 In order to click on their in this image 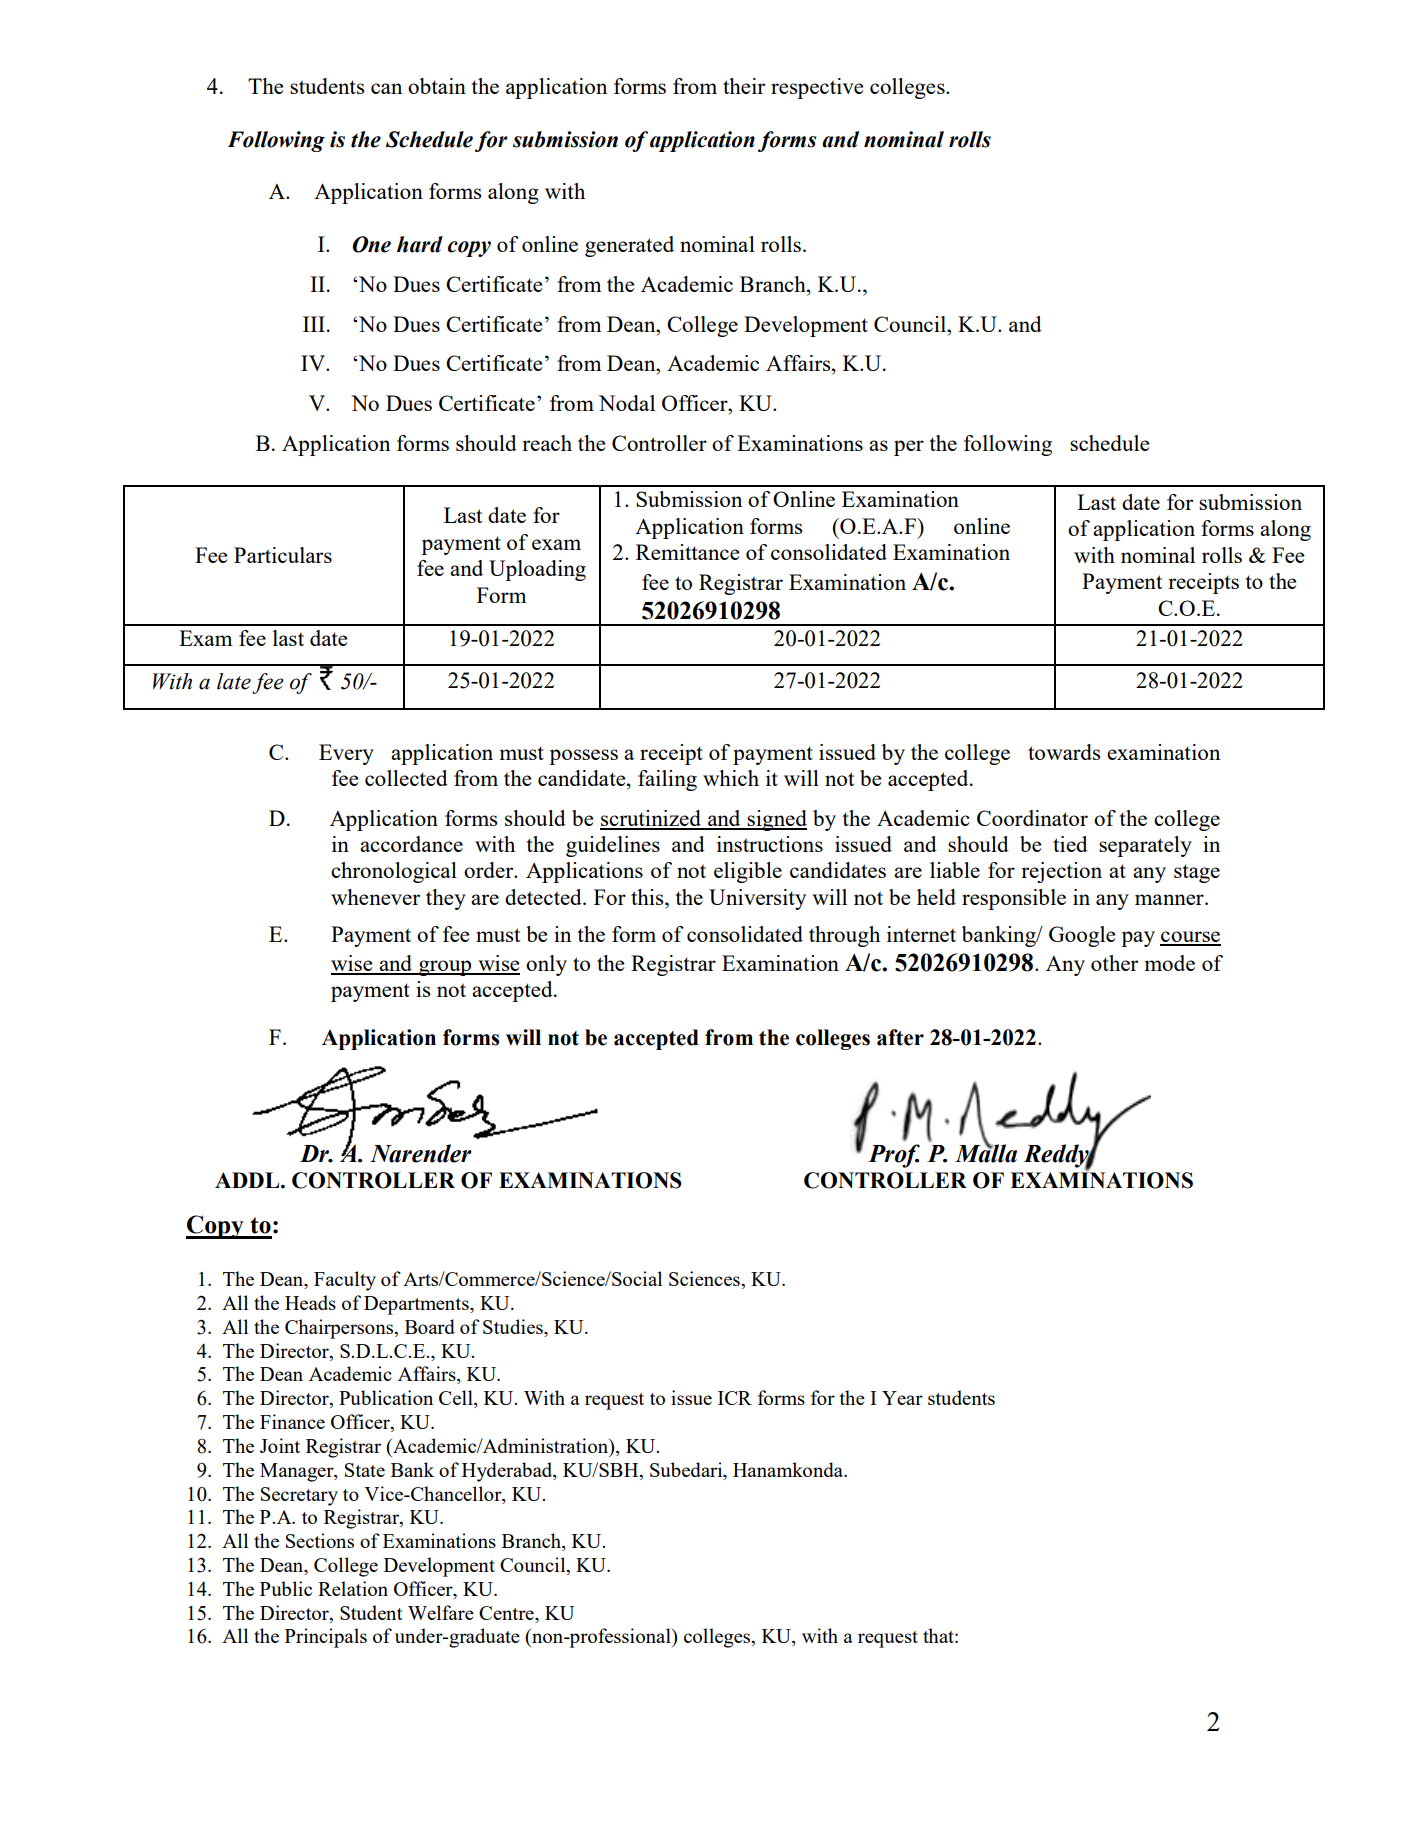, I will do `click(744, 86)`.
